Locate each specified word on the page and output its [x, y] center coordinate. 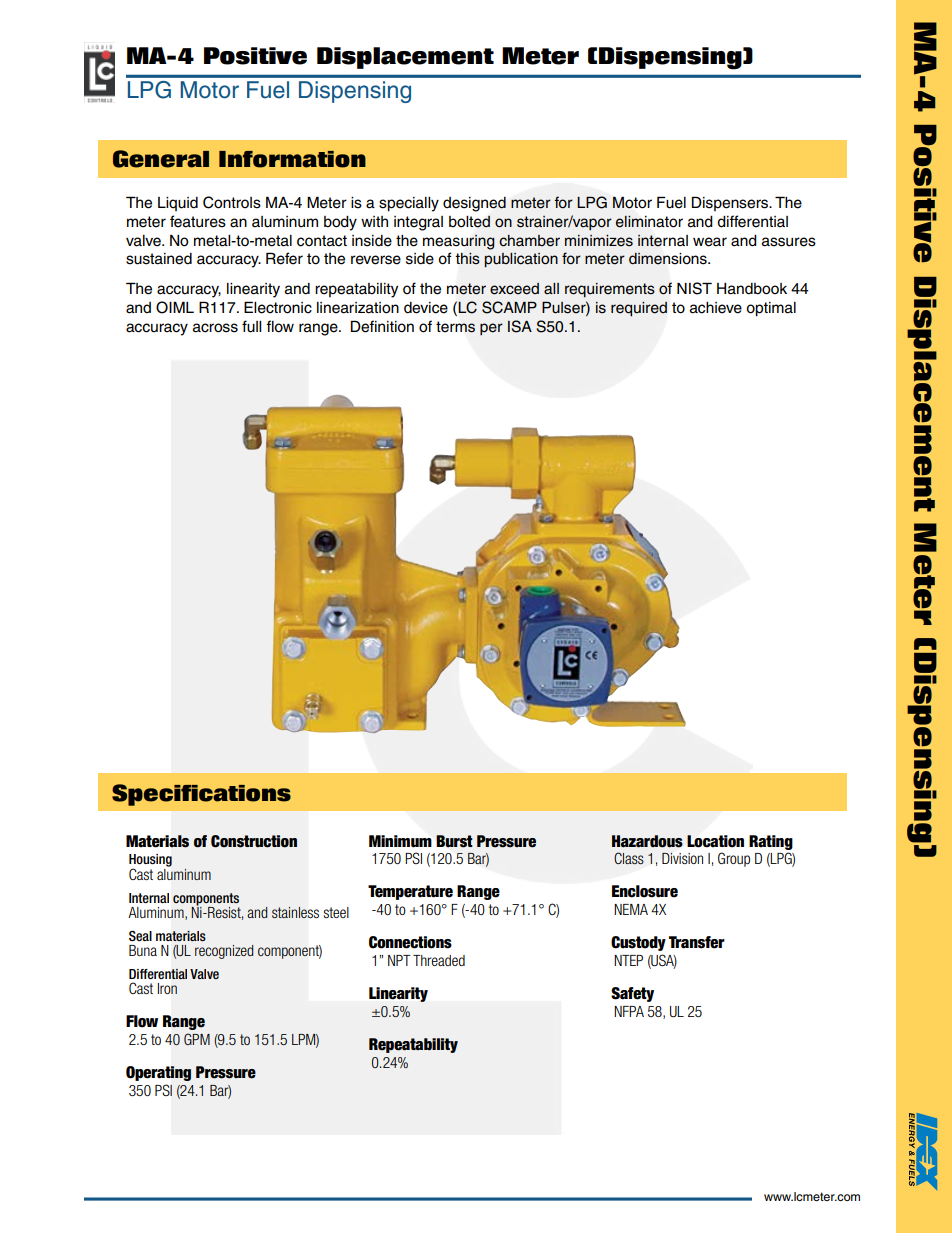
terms [455, 327]
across [215, 328]
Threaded [439, 960]
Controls [232, 202]
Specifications [201, 795]
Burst [454, 841]
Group [734, 859]
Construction [254, 841]
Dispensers [731, 203]
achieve [716, 308]
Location [715, 841]
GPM [197, 1039]
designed [474, 204]
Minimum [400, 841]
